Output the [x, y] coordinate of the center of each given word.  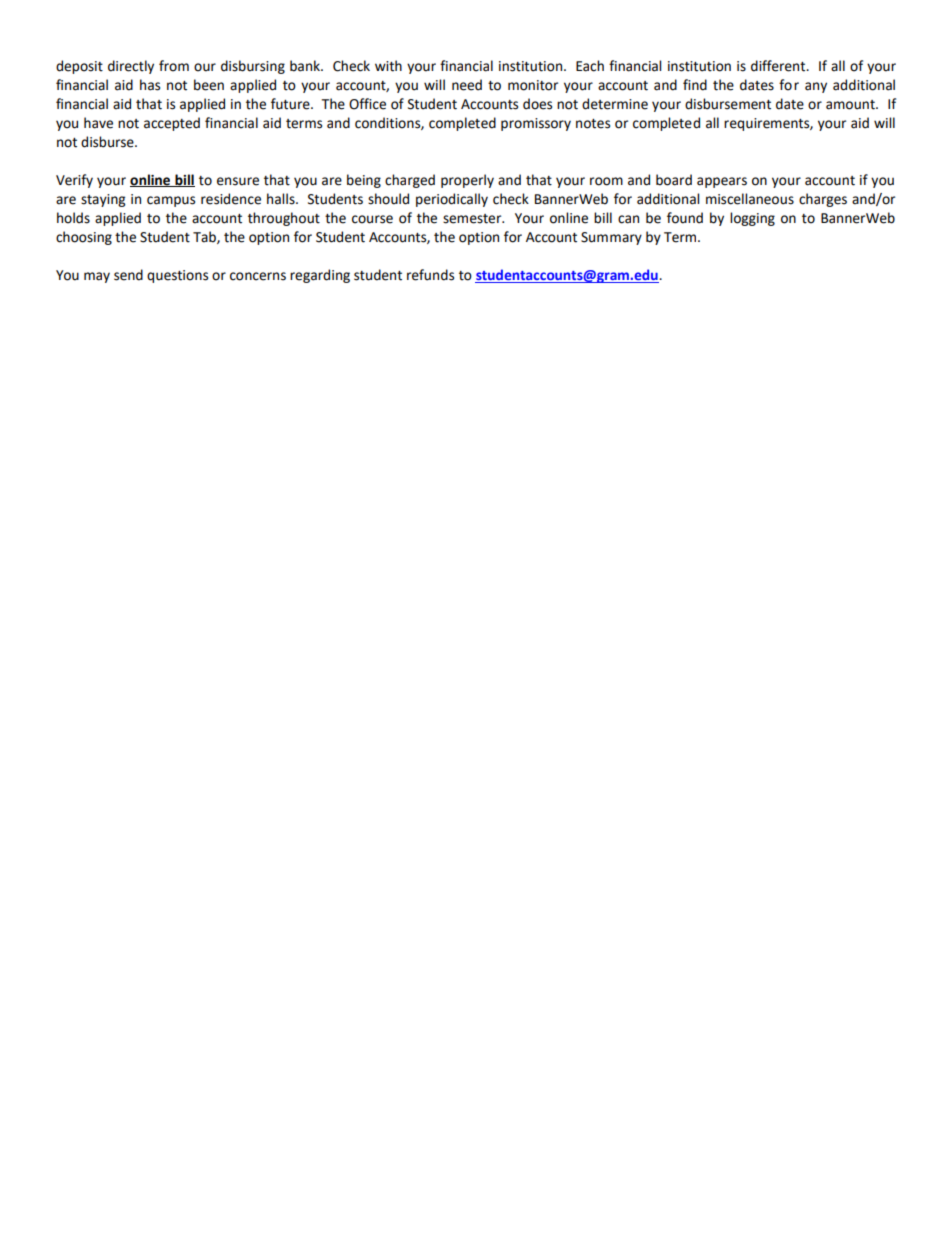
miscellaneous [750, 199]
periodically [452, 200]
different [779, 66]
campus [171, 201]
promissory [536, 124]
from [174, 66]
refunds [430, 275]
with [388, 66]
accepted [172, 124]
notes [593, 124]
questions [177, 276]
